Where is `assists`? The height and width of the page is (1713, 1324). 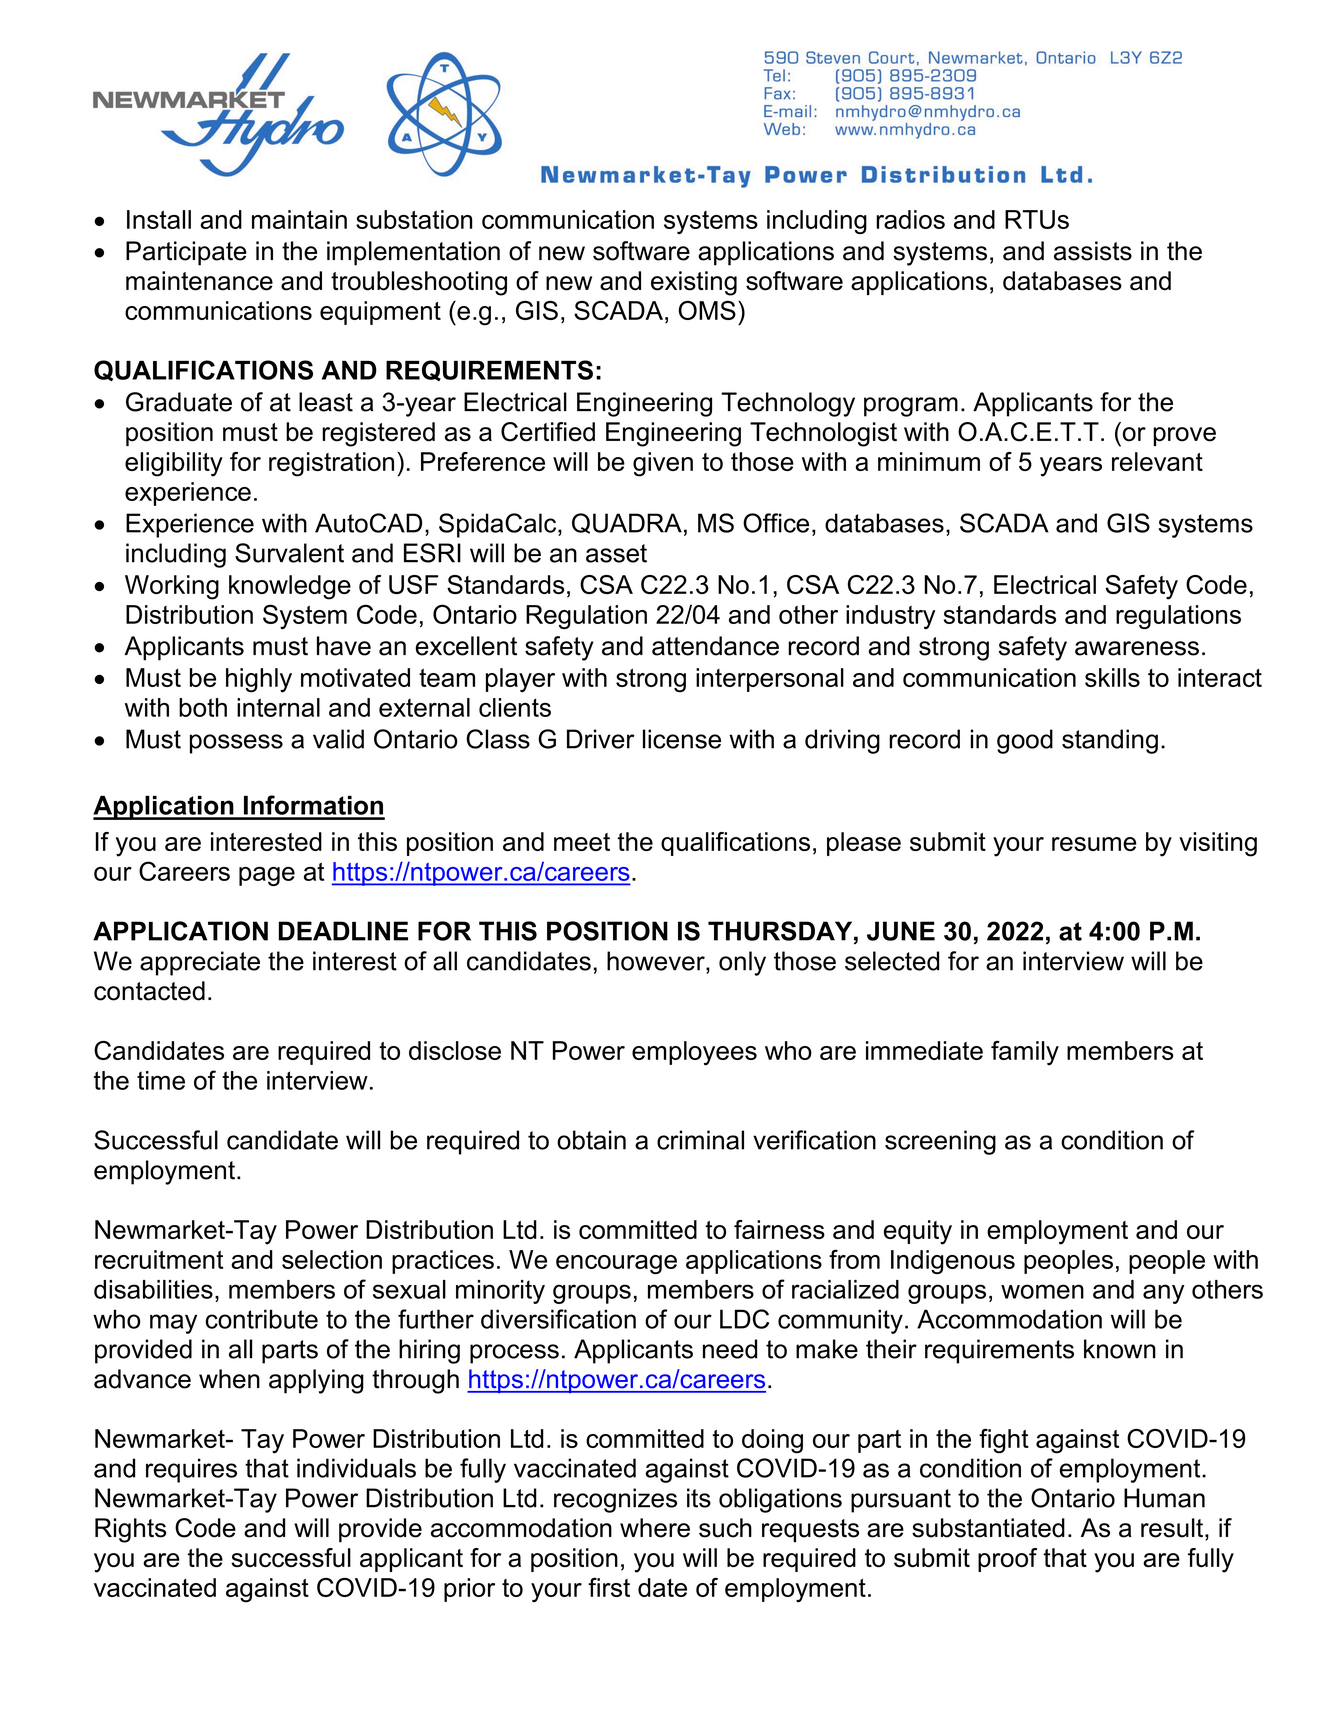 assists is located at coordinates (1093, 251).
